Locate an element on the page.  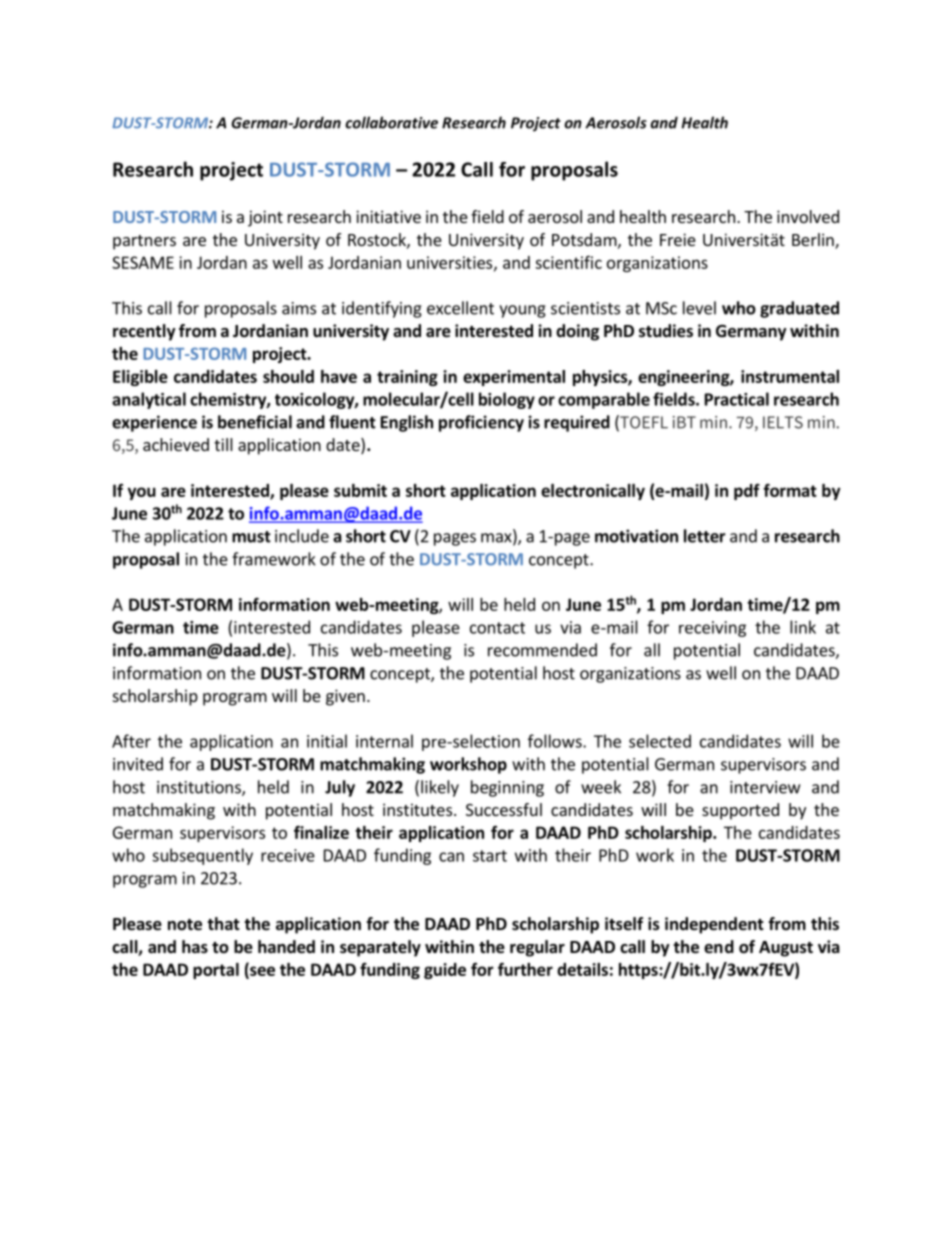
proficiency is located at coordinates (481, 423).
